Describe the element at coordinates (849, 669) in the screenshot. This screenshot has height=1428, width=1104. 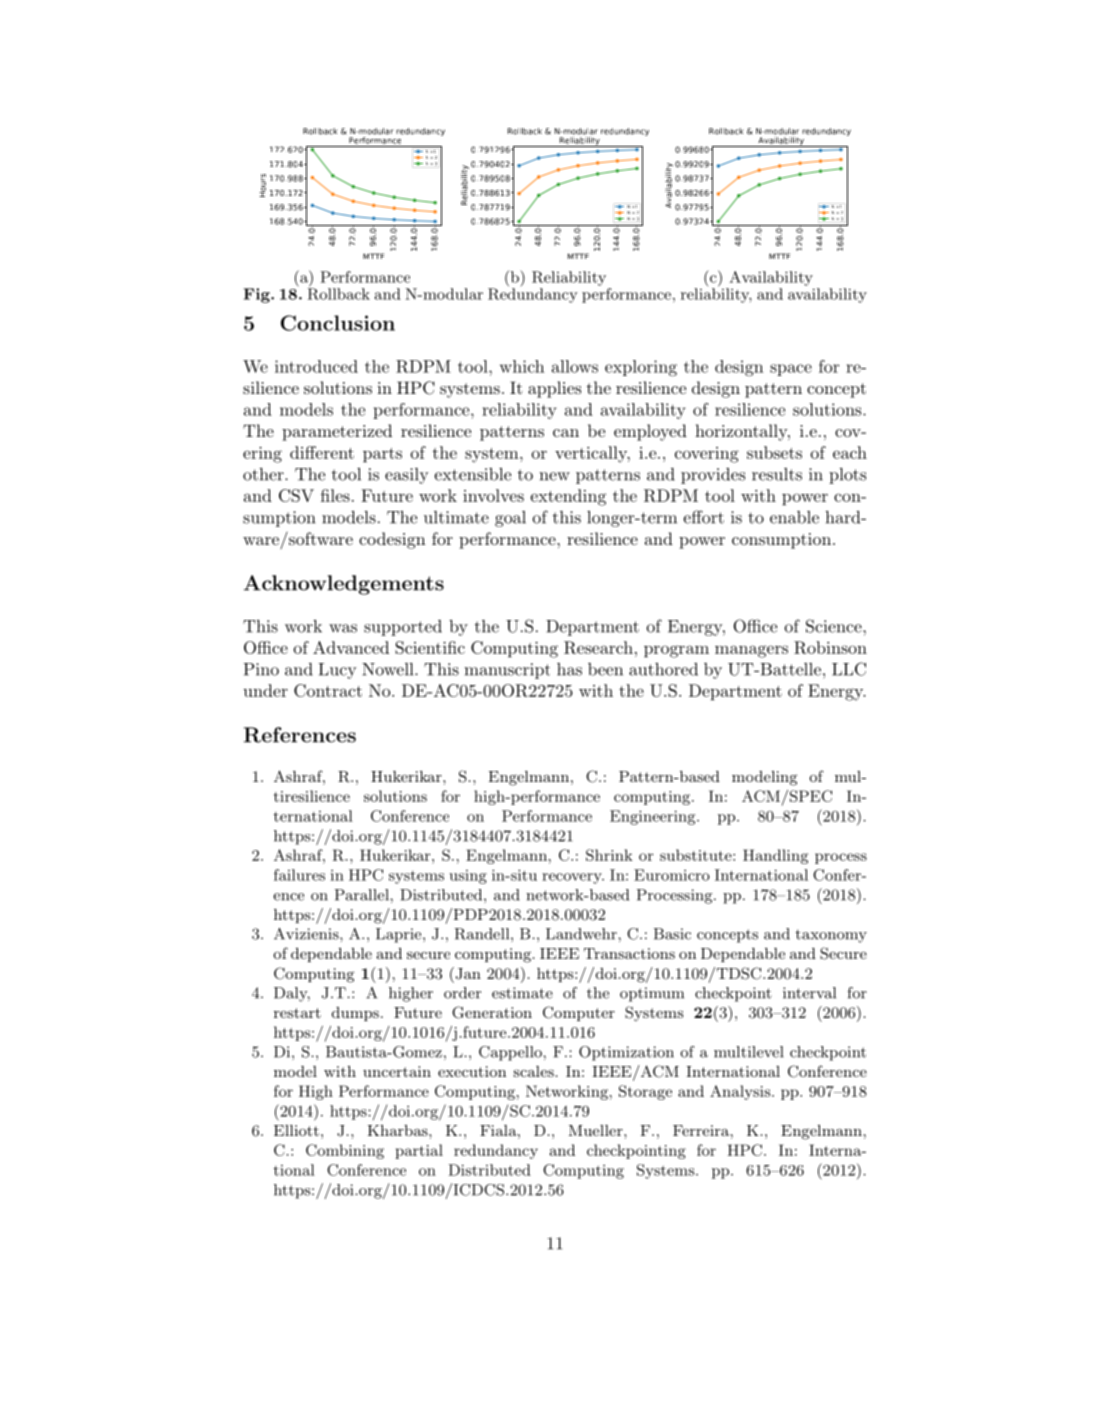
I see `LLC` at that location.
